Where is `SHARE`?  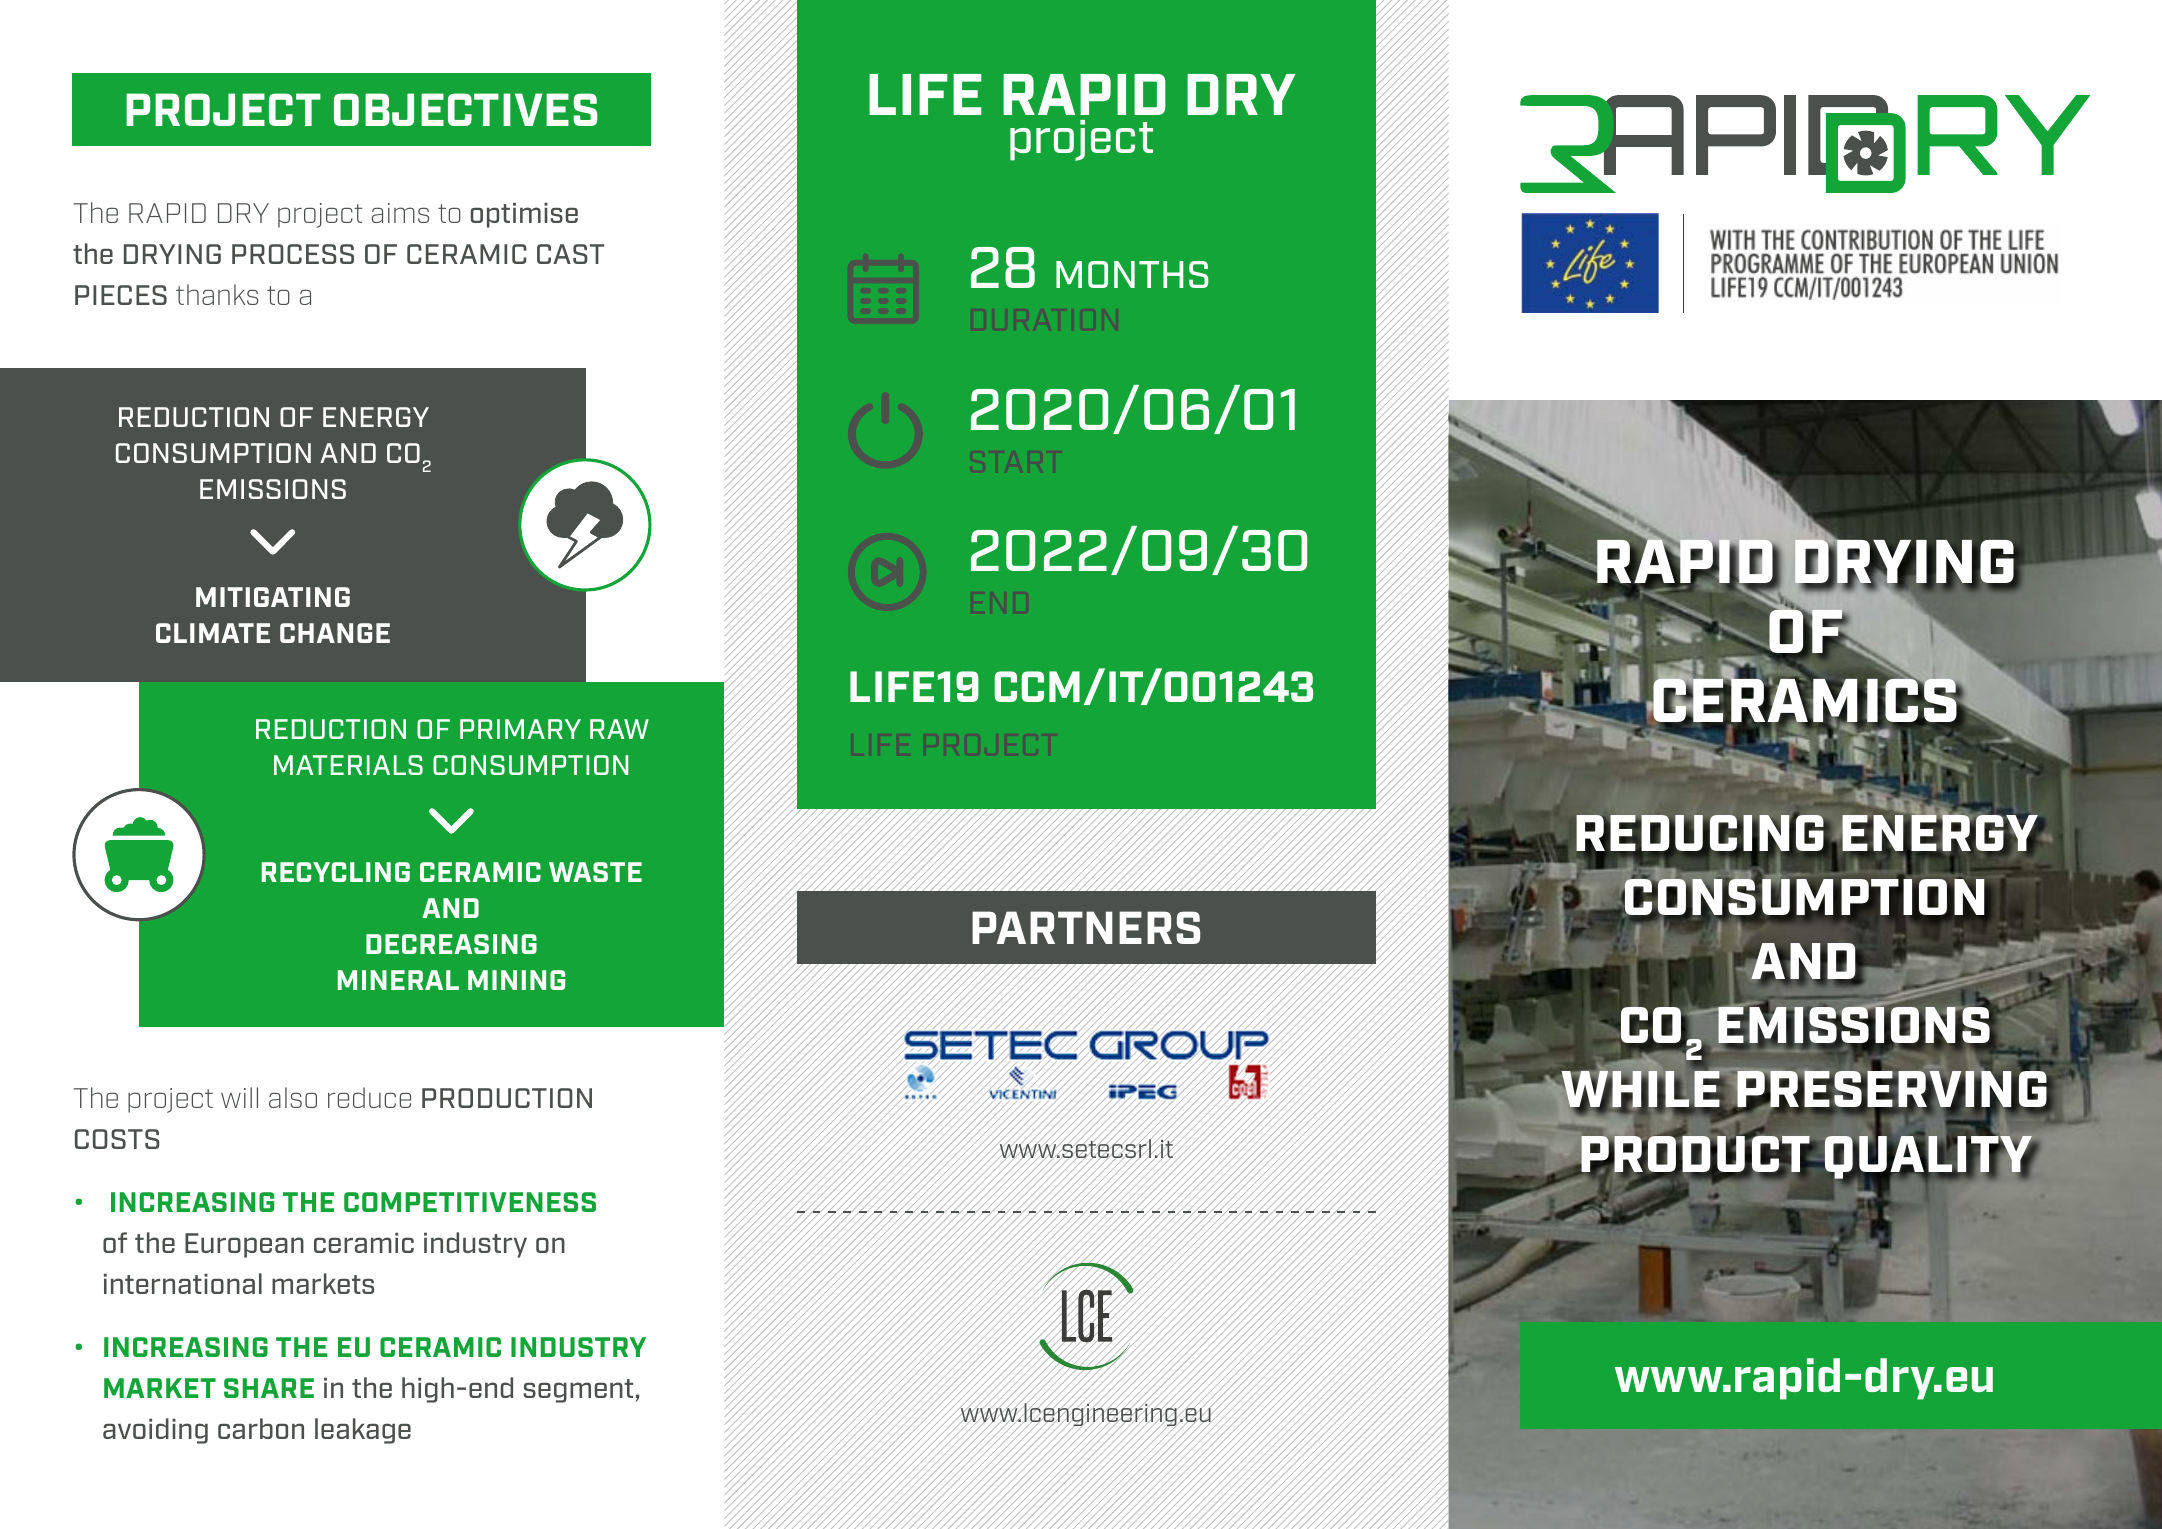
SHARE is located at coordinates (269, 1388).
